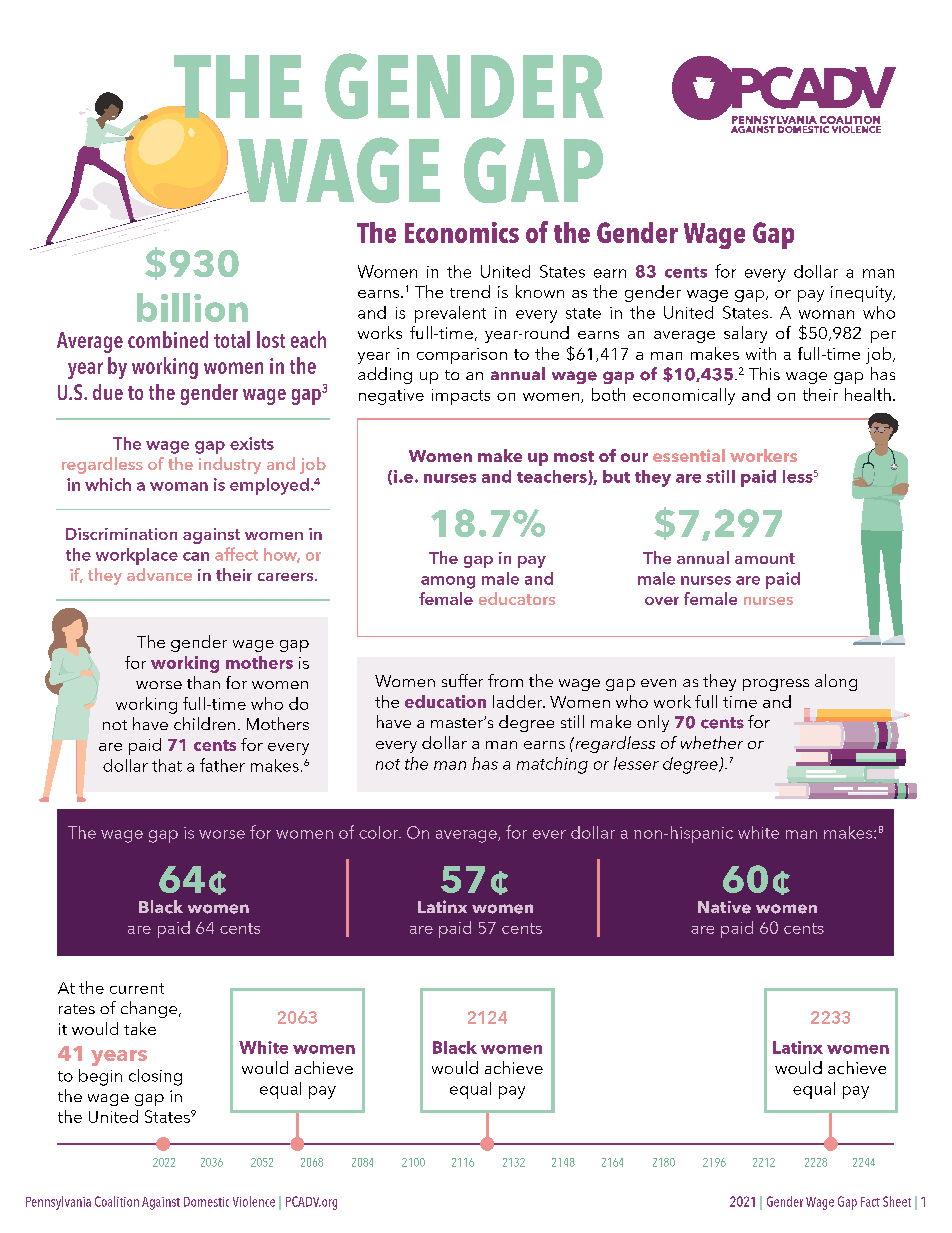 Image resolution: width=952 pixels, height=1233 pixels. I want to click on trend, so click(470, 291).
